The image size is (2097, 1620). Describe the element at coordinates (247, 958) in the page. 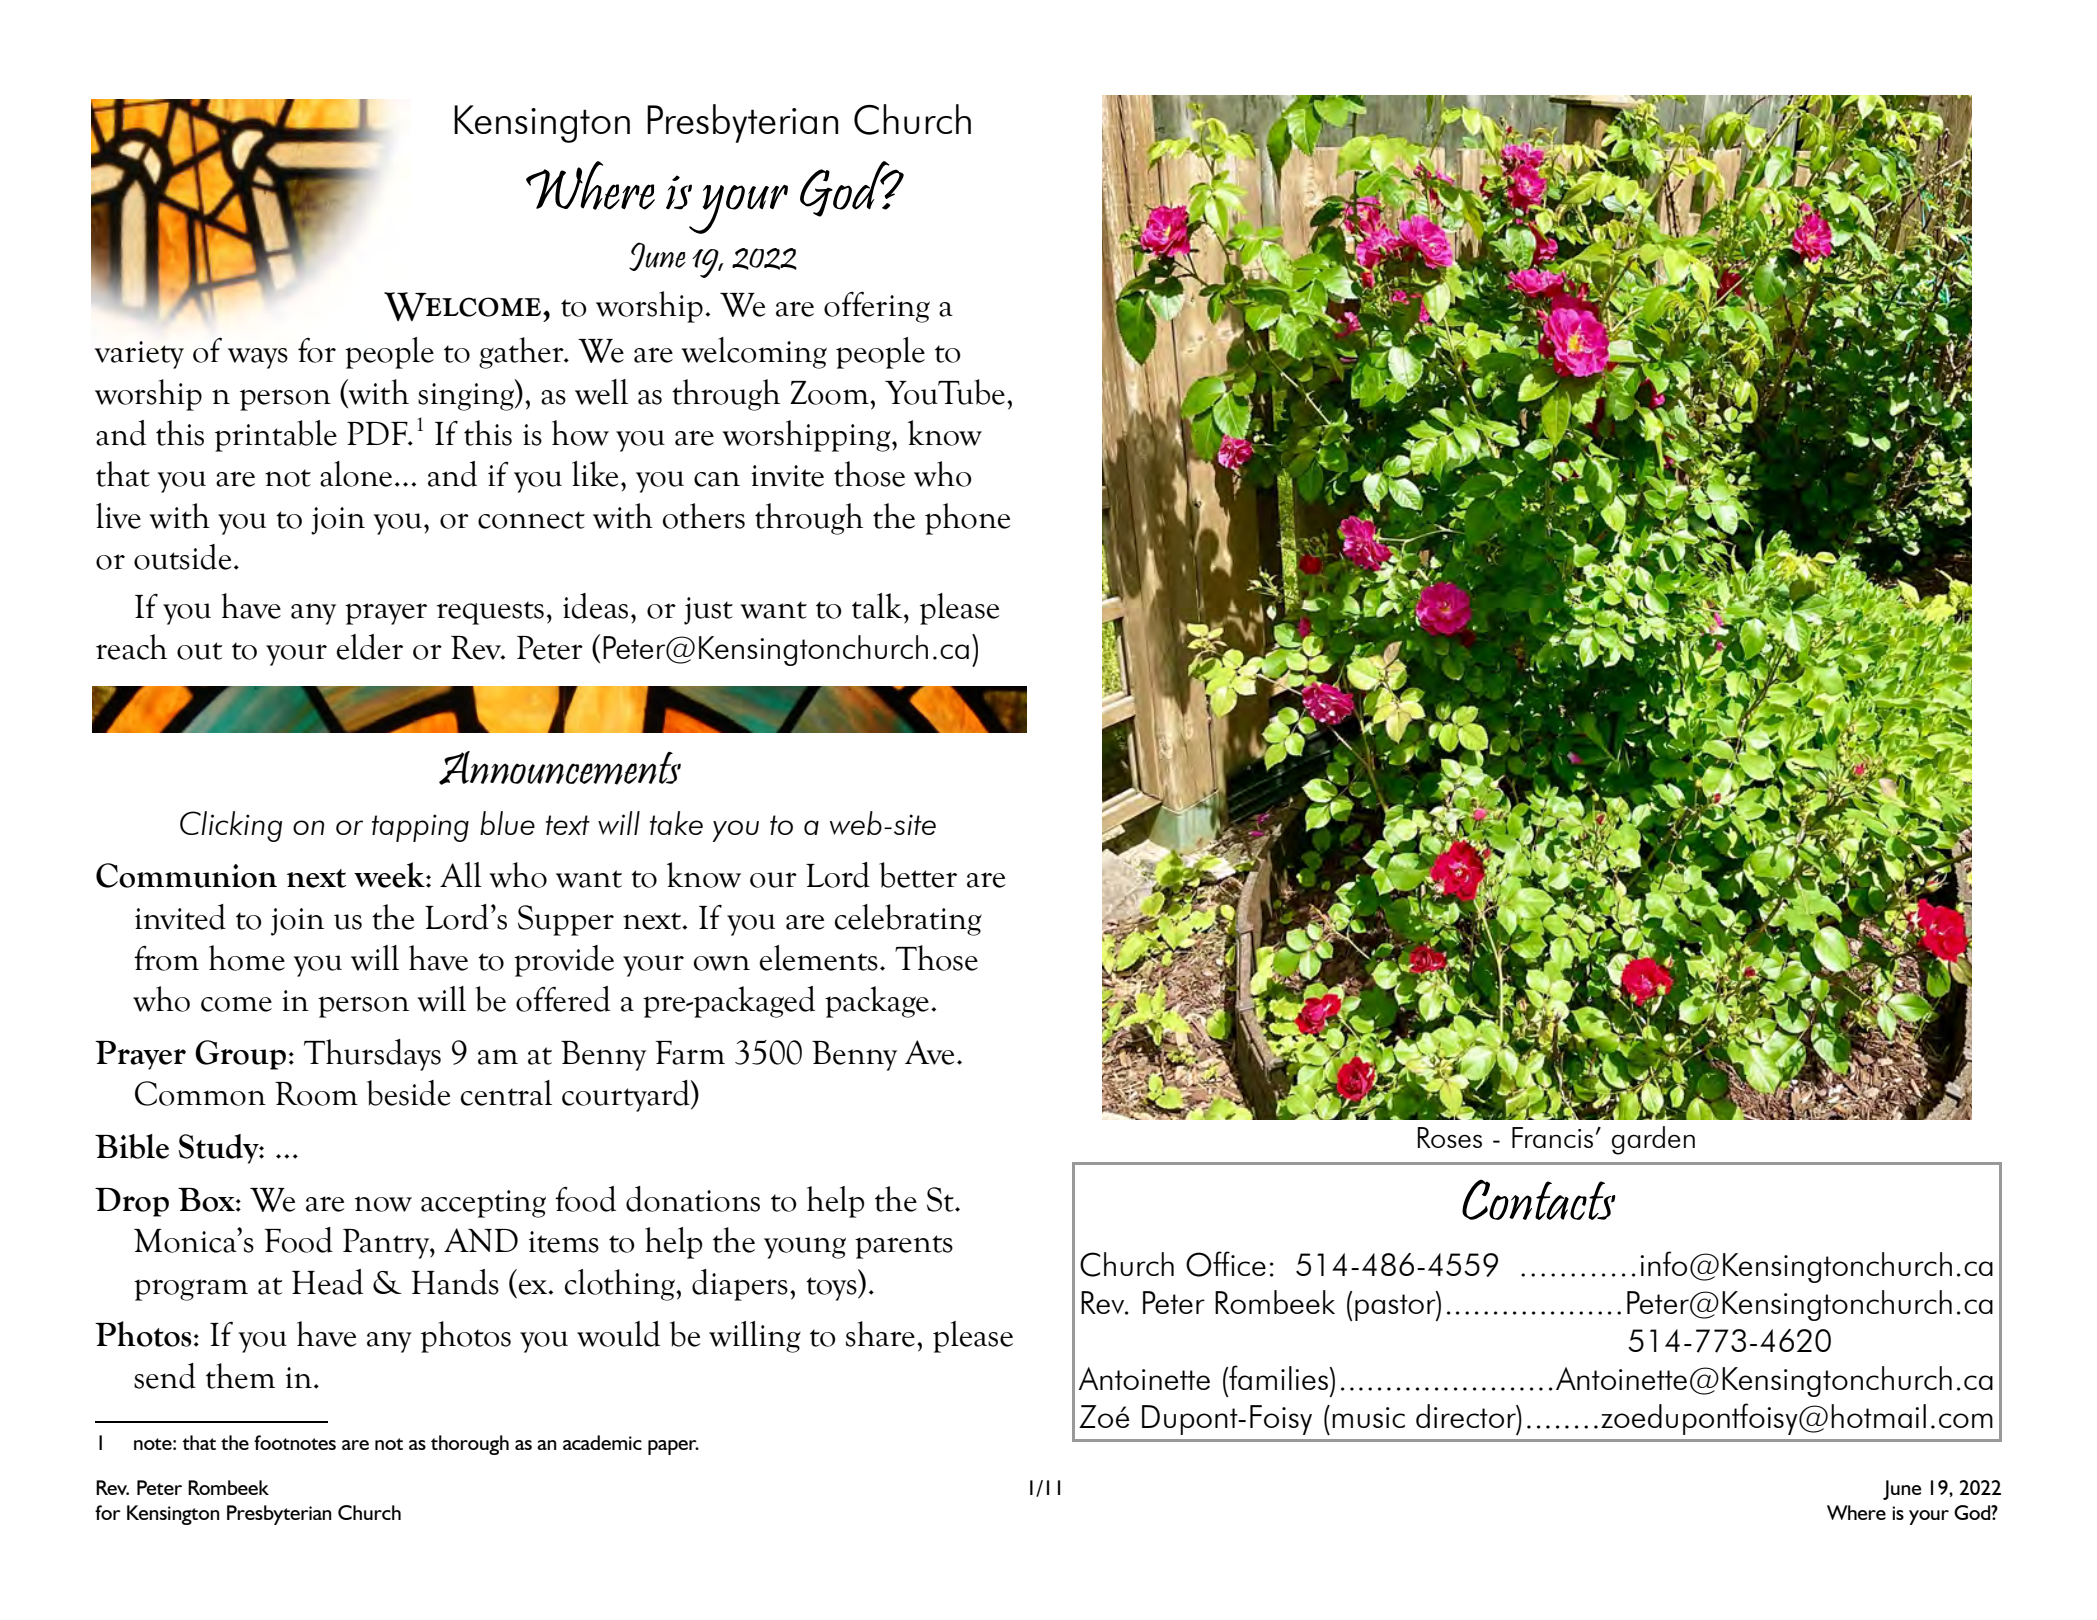

I see `home` at that location.
